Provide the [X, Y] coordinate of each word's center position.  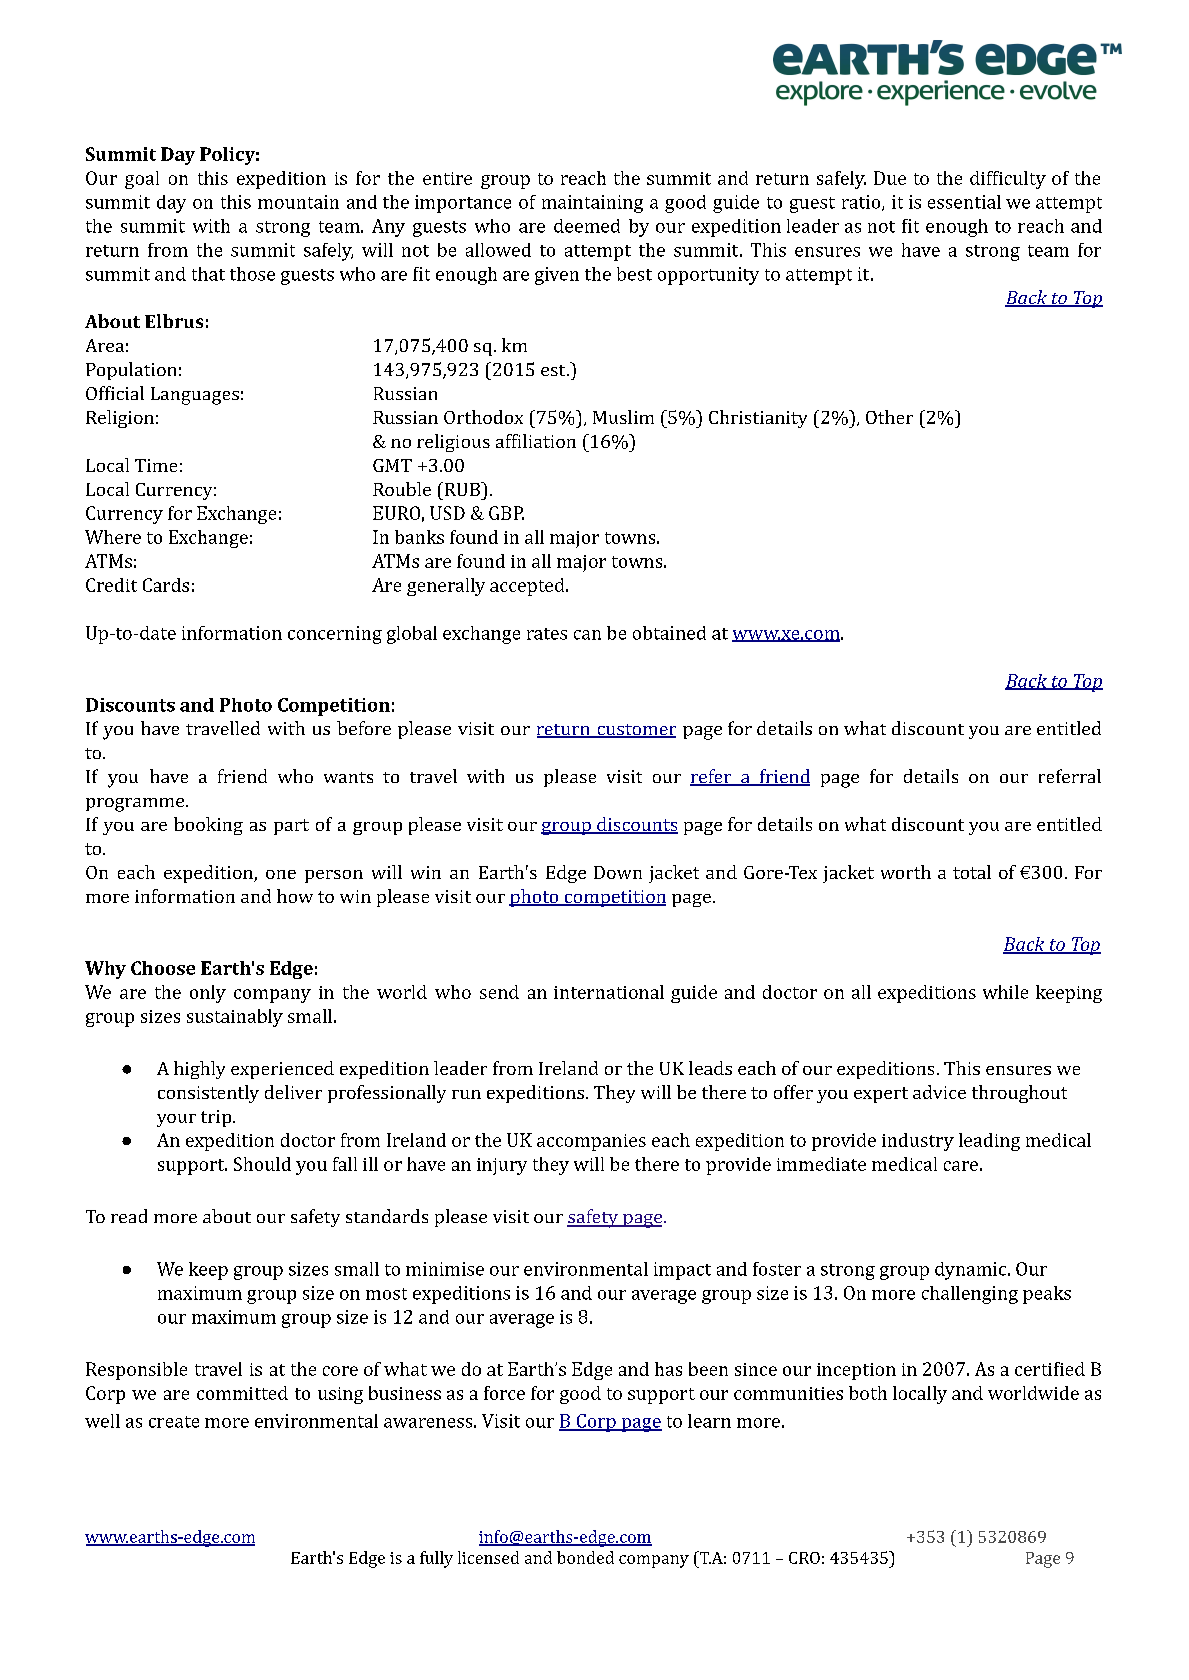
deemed [587, 226]
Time [156, 465]
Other [889, 417]
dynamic [972, 1271]
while [1005, 992]
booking [208, 826]
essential [964, 202]
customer [635, 731]
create [174, 1422]
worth [906, 872]
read [129, 1216]
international [609, 992]
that [208, 274]
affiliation [536, 441]
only [208, 994]
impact [682, 1271]
